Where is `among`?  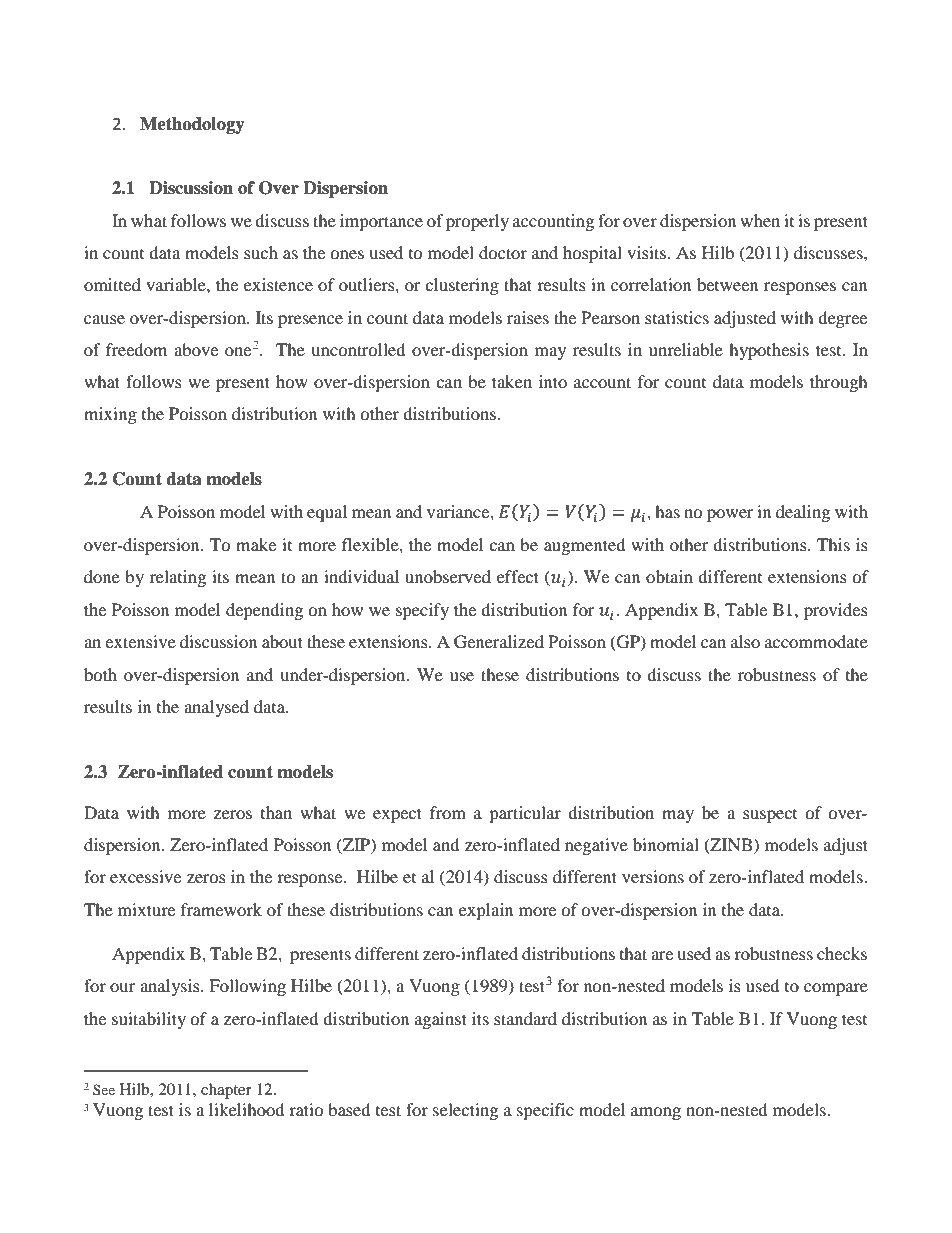
among is located at coordinates (656, 1113).
